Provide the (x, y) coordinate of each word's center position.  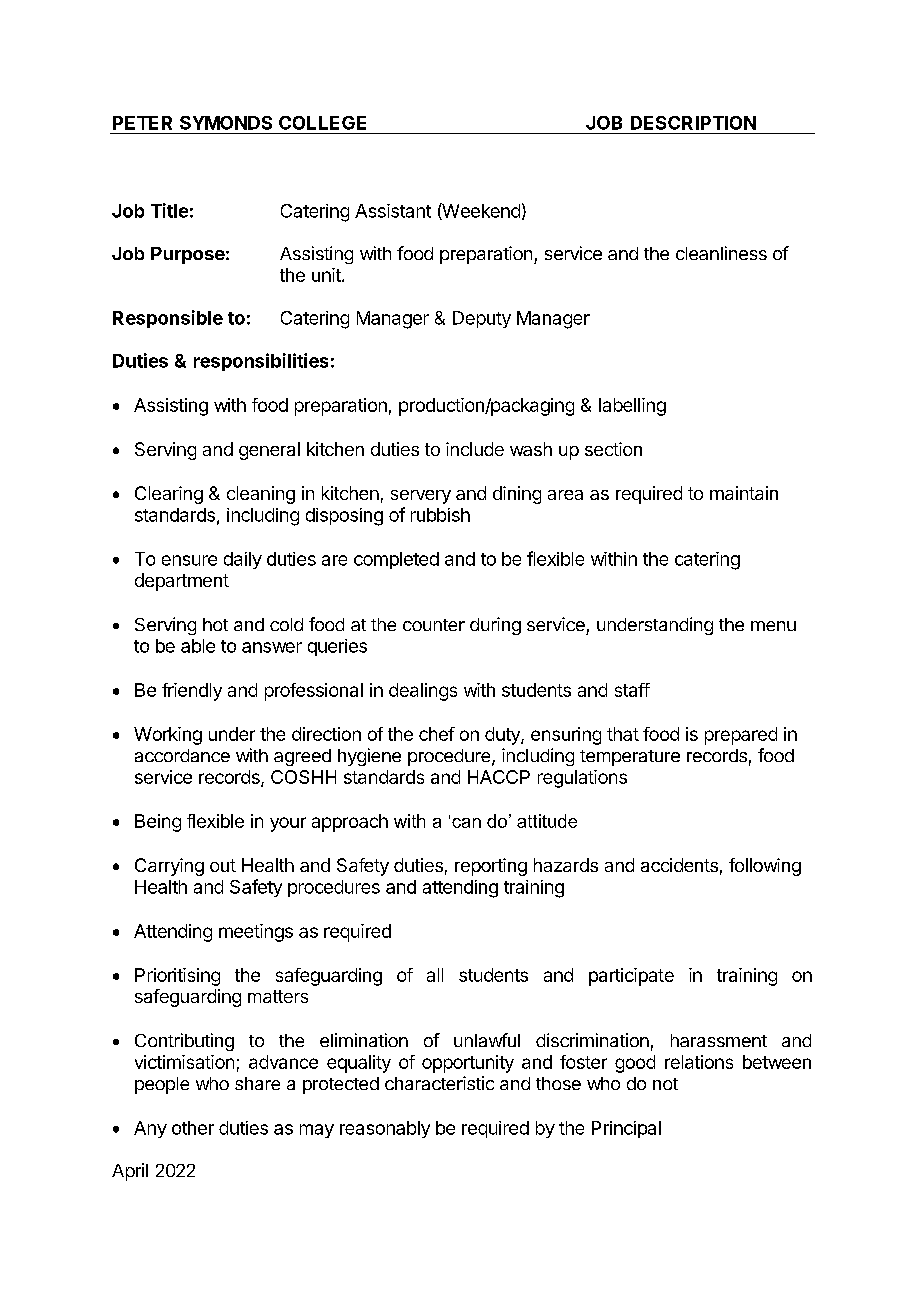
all (435, 975)
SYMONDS (226, 123)
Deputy (482, 319)
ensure (189, 560)
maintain (744, 493)
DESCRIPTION (693, 123)
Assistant (393, 211)
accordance (182, 755)
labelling (632, 407)
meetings (256, 933)
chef (437, 734)
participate (631, 977)
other (193, 1128)
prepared (741, 736)
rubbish (440, 515)
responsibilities (261, 362)
